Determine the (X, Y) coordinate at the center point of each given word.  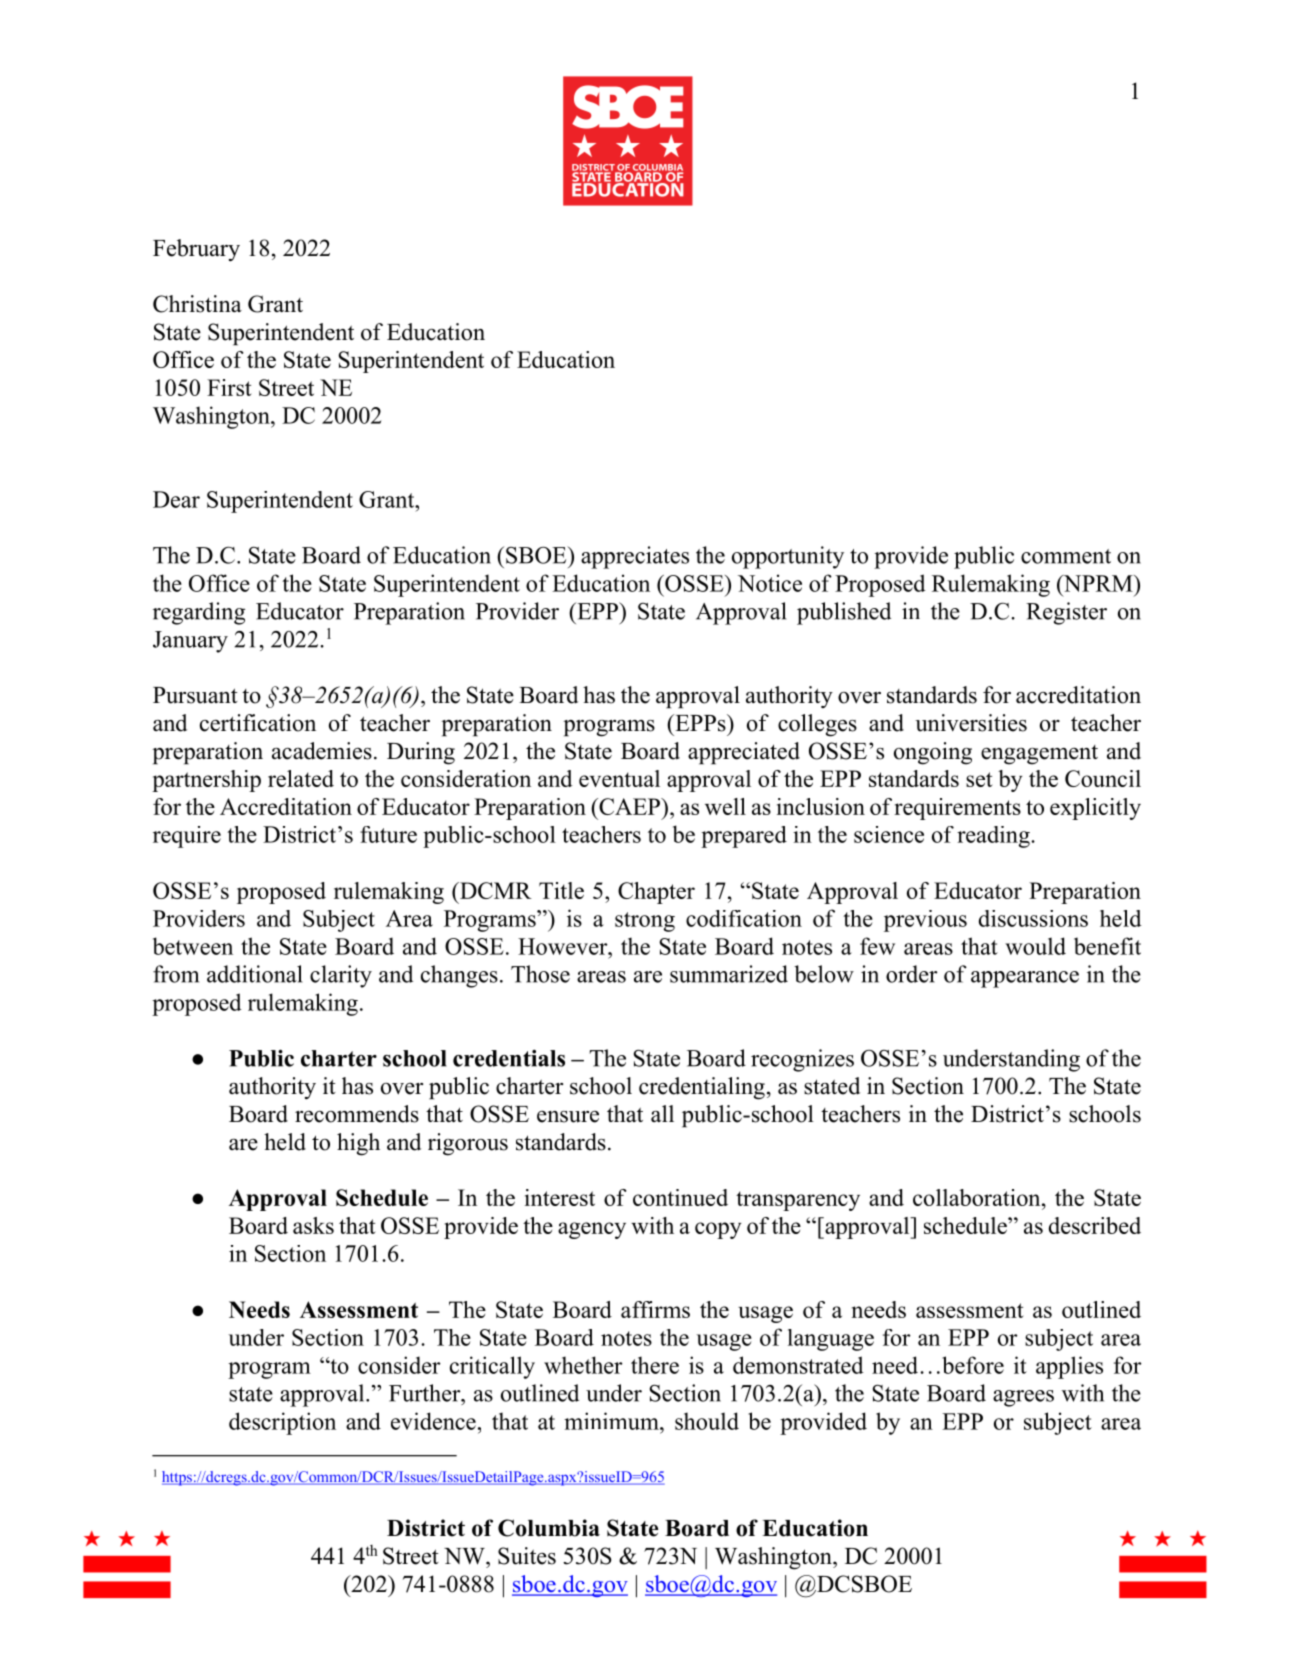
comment (1066, 556)
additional (255, 974)
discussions (1033, 918)
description (282, 1423)
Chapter (656, 893)
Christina (197, 304)
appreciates (635, 557)
